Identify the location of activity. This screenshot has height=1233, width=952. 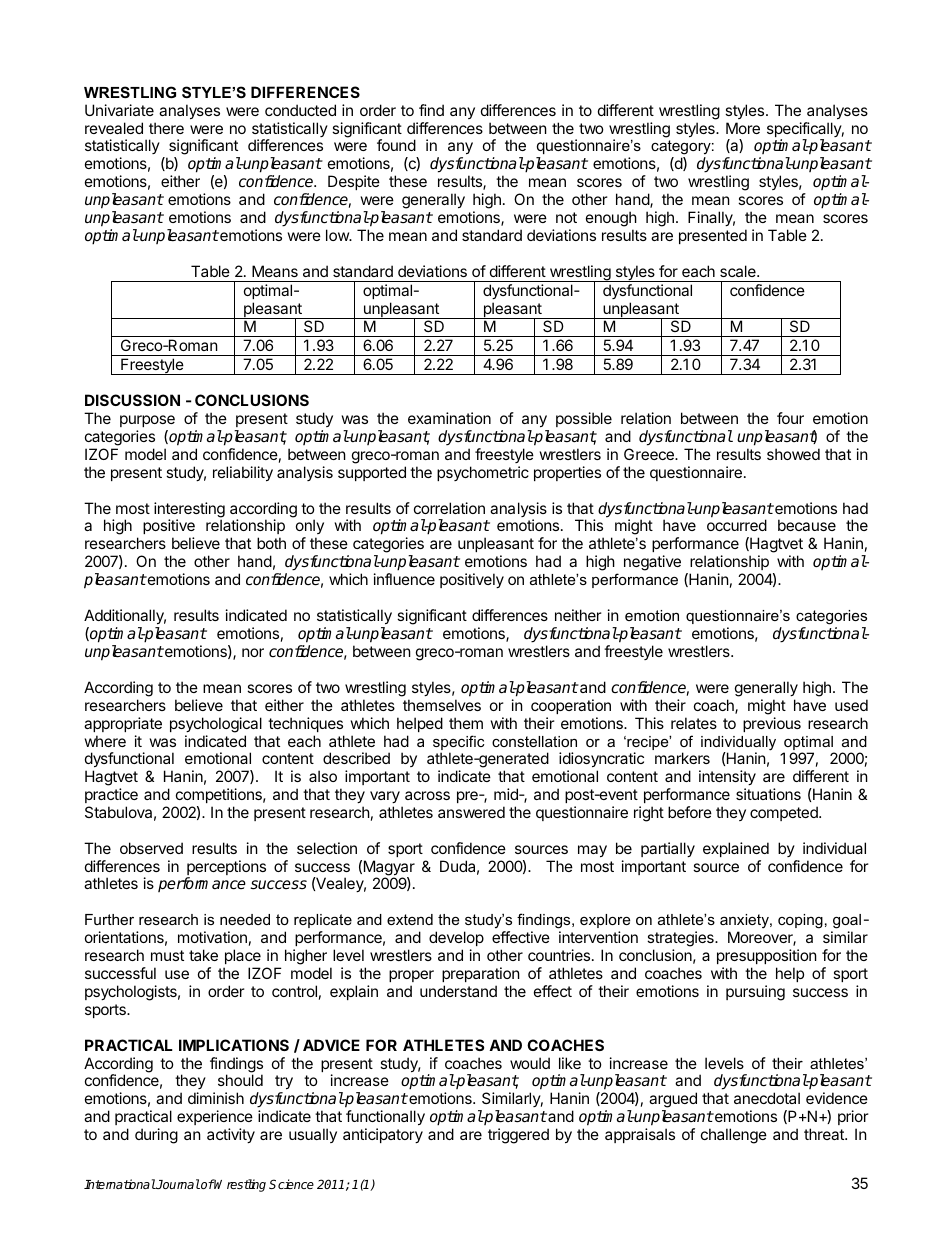
(231, 1135).
